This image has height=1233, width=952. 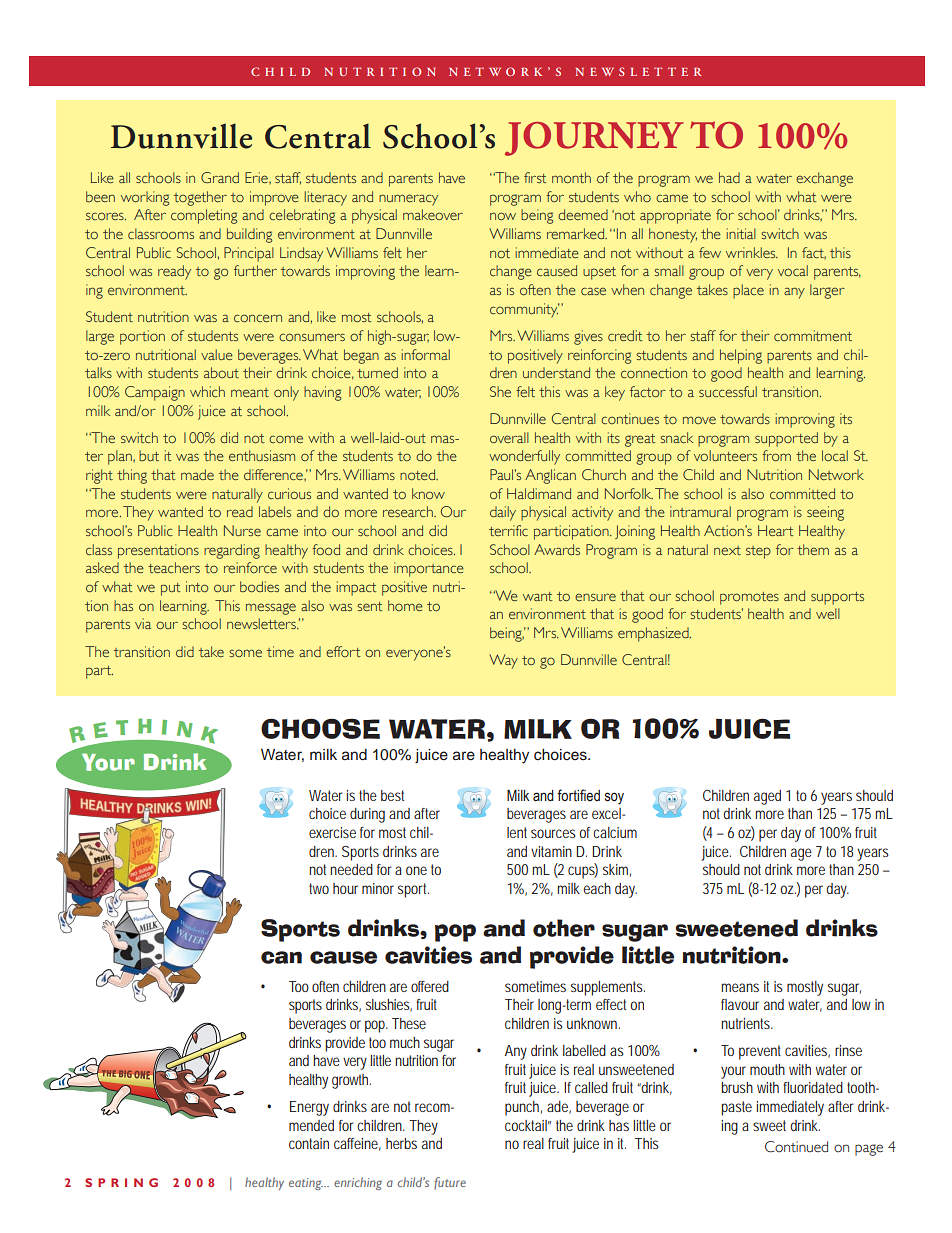 What do you see at coordinates (564, 928) in the image?
I see `other` at bounding box center [564, 928].
